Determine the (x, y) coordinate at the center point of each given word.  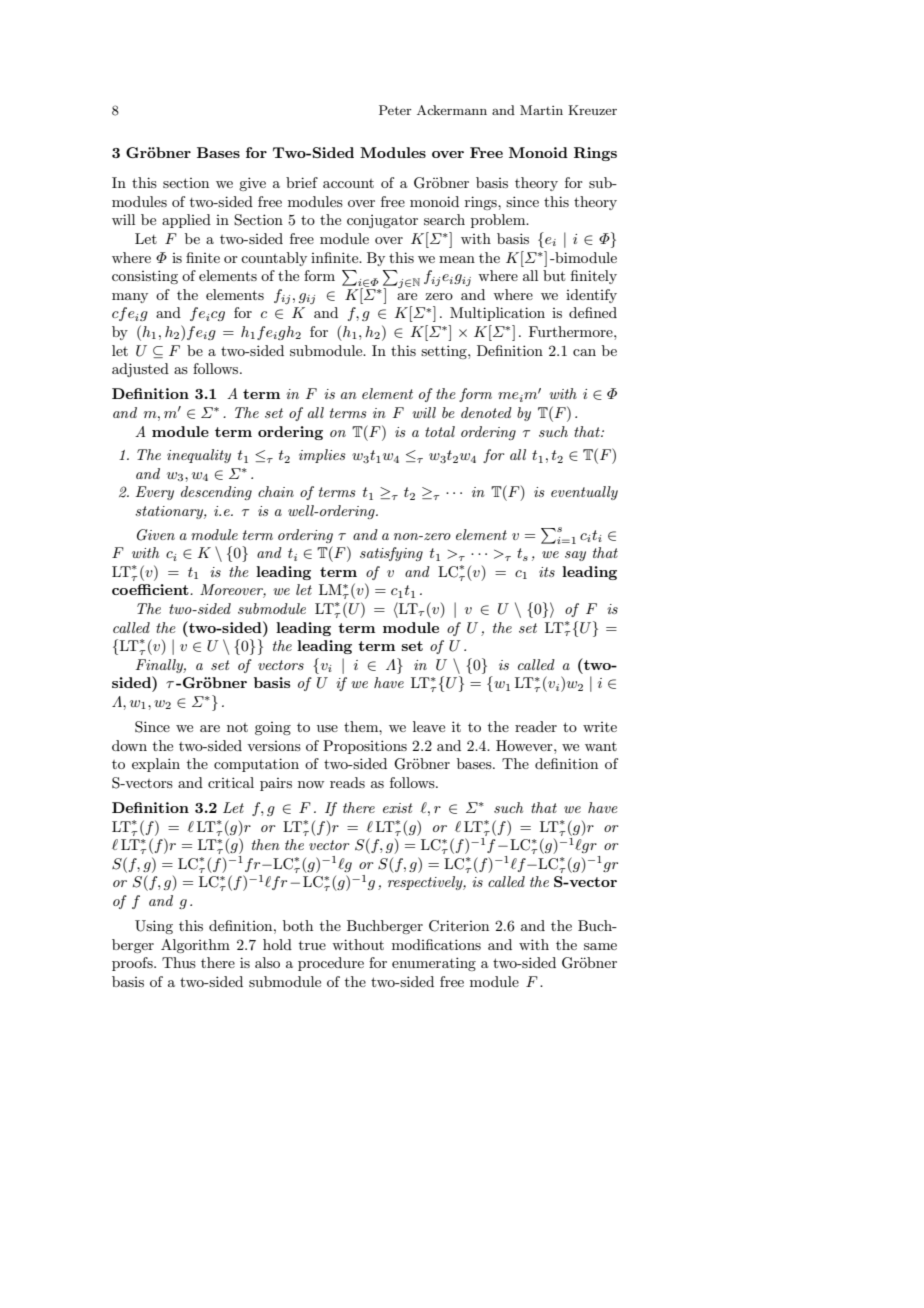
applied (186, 221)
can (584, 352)
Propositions (365, 747)
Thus (179, 962)
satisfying (391, 554)
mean (457, 259)
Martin (541, 110)
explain (156, 765)
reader (536, 726)
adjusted (140, 370)
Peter (395, 110)
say (575, 556)
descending (216, 493)
